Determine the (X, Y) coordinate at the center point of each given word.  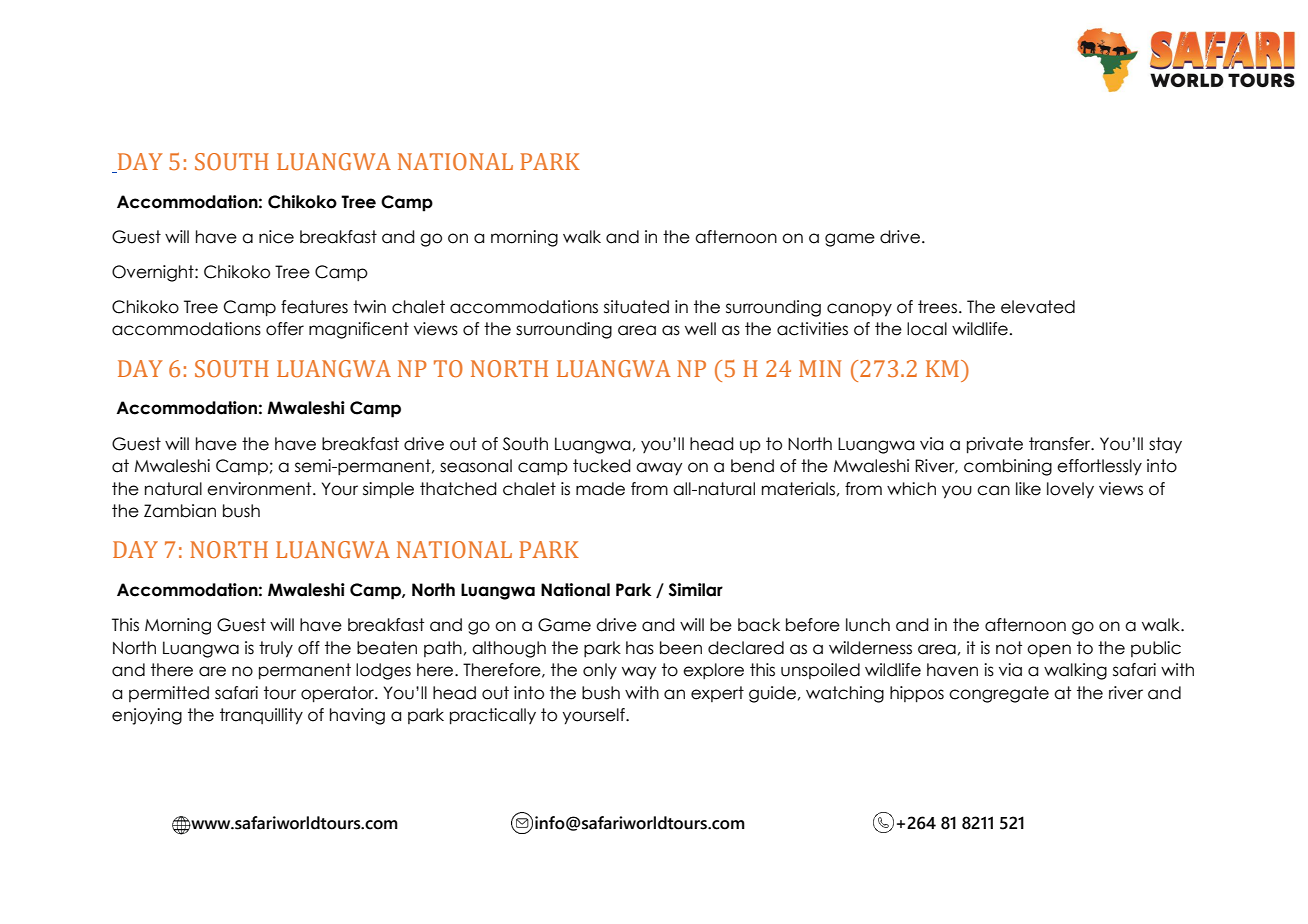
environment (260, 489)
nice (276, 237)
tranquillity (261, 716)
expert (717, 694)
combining (1008, 467)
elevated (1038, 307)
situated (636, 307)
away (659, 469)
